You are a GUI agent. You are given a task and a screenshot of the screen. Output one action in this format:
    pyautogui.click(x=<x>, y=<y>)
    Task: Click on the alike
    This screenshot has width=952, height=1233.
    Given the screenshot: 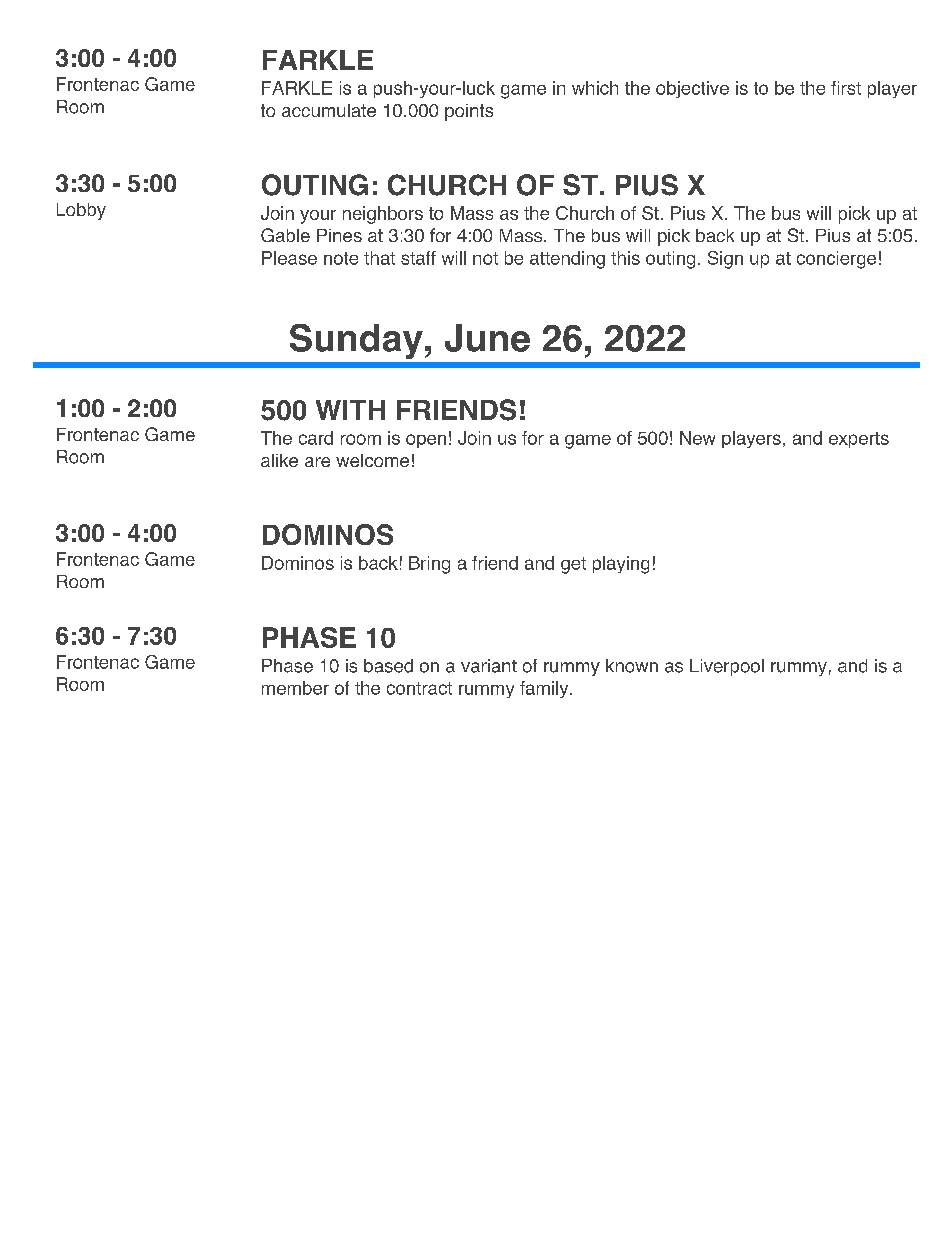 What is the action you would take?
    pyautogui.click(x=279, y=460)
